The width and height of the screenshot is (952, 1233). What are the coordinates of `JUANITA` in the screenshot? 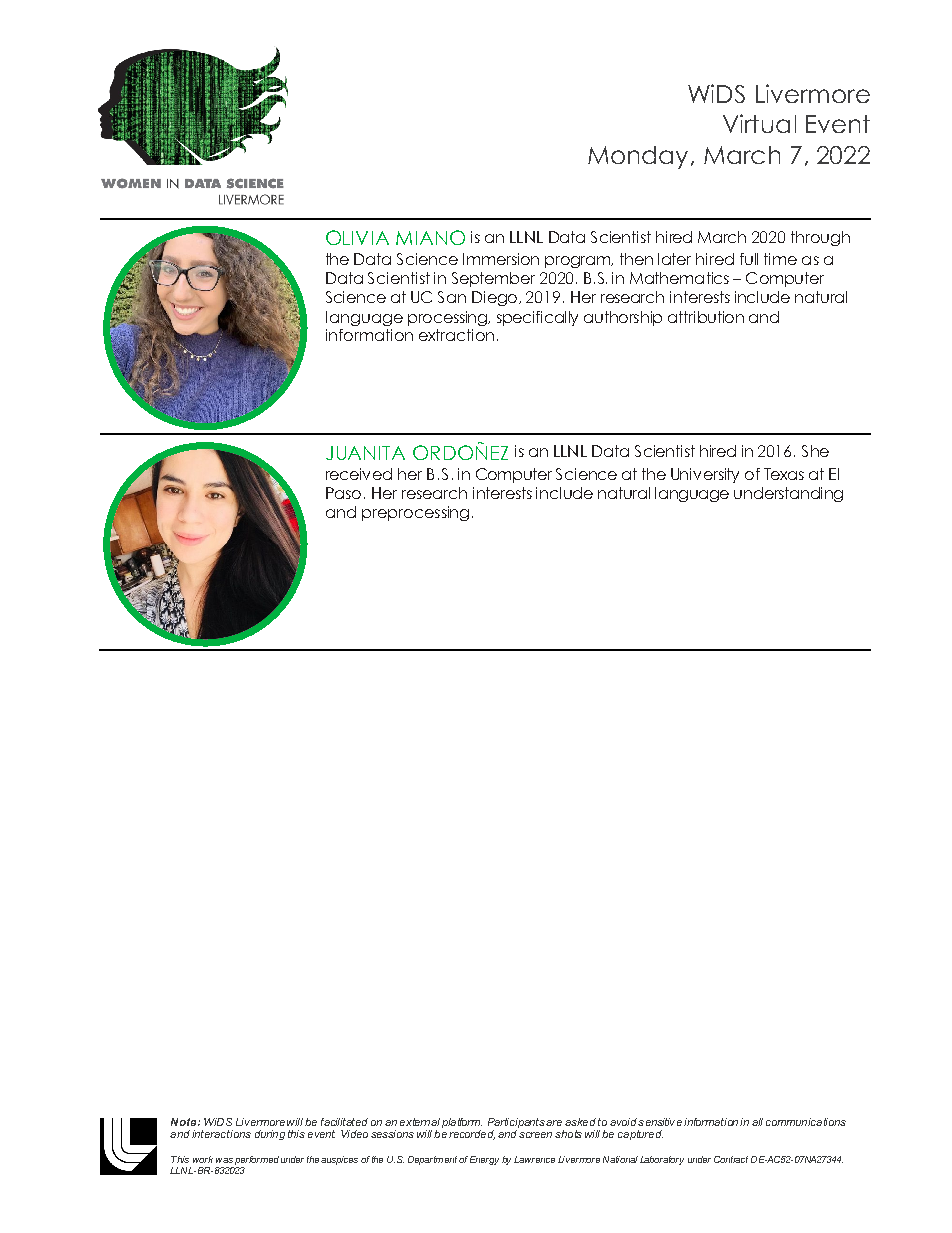 It's located at (365, 453).
